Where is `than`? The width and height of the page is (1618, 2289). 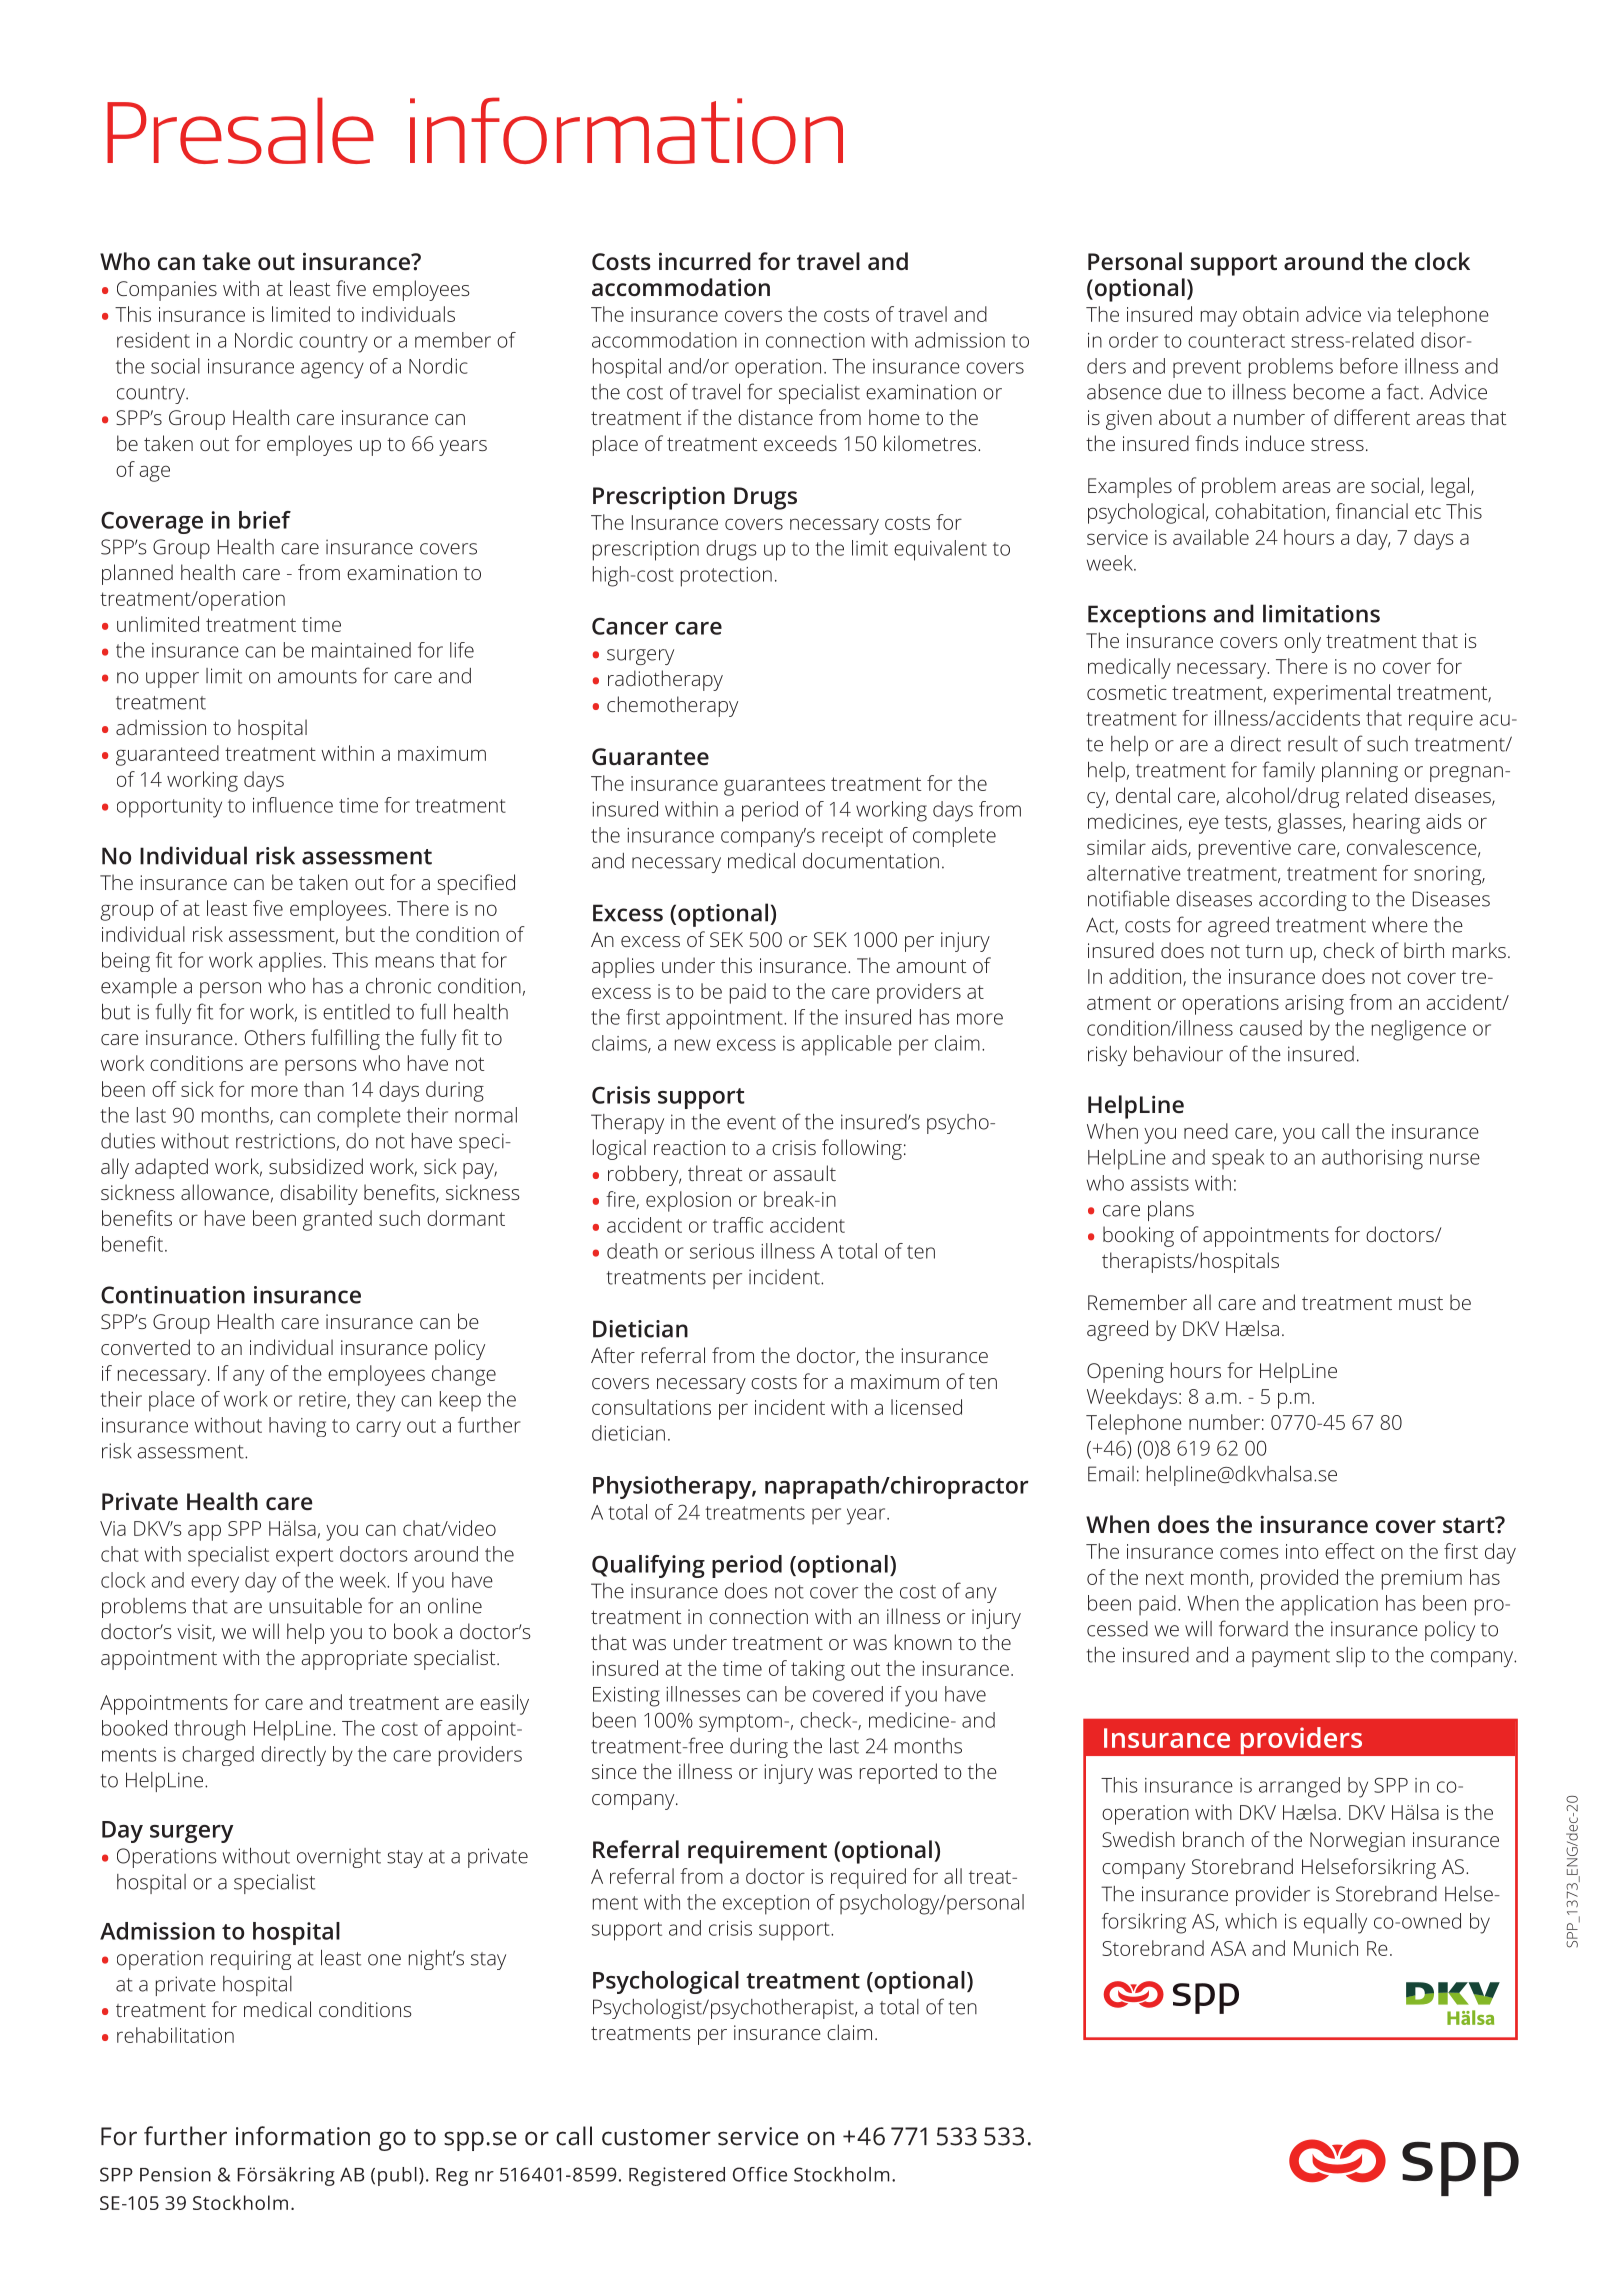
than is located at coordinates (324, 1089).
